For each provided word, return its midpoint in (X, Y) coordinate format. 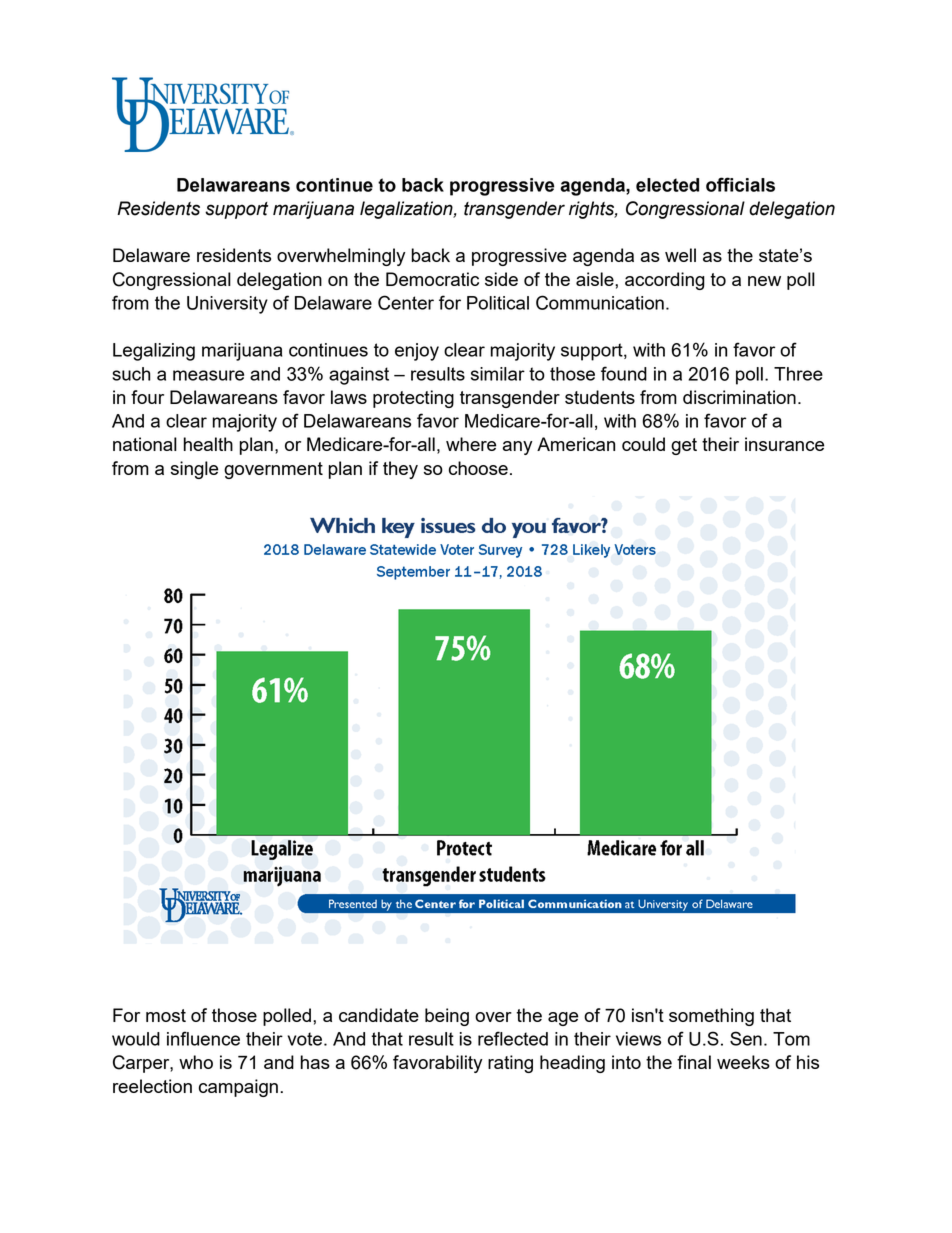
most (166, 1015)
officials (740, 184)
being (447, 1017)
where (471, 444)
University (227, 305)
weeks (743, 1062)
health (208, 444)
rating (510, 1064)
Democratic (432, 279)
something (711, 1017)
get (684, 446)
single (194, 470)
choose (478, 468)
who (196, 1062)
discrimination (739, 397)
